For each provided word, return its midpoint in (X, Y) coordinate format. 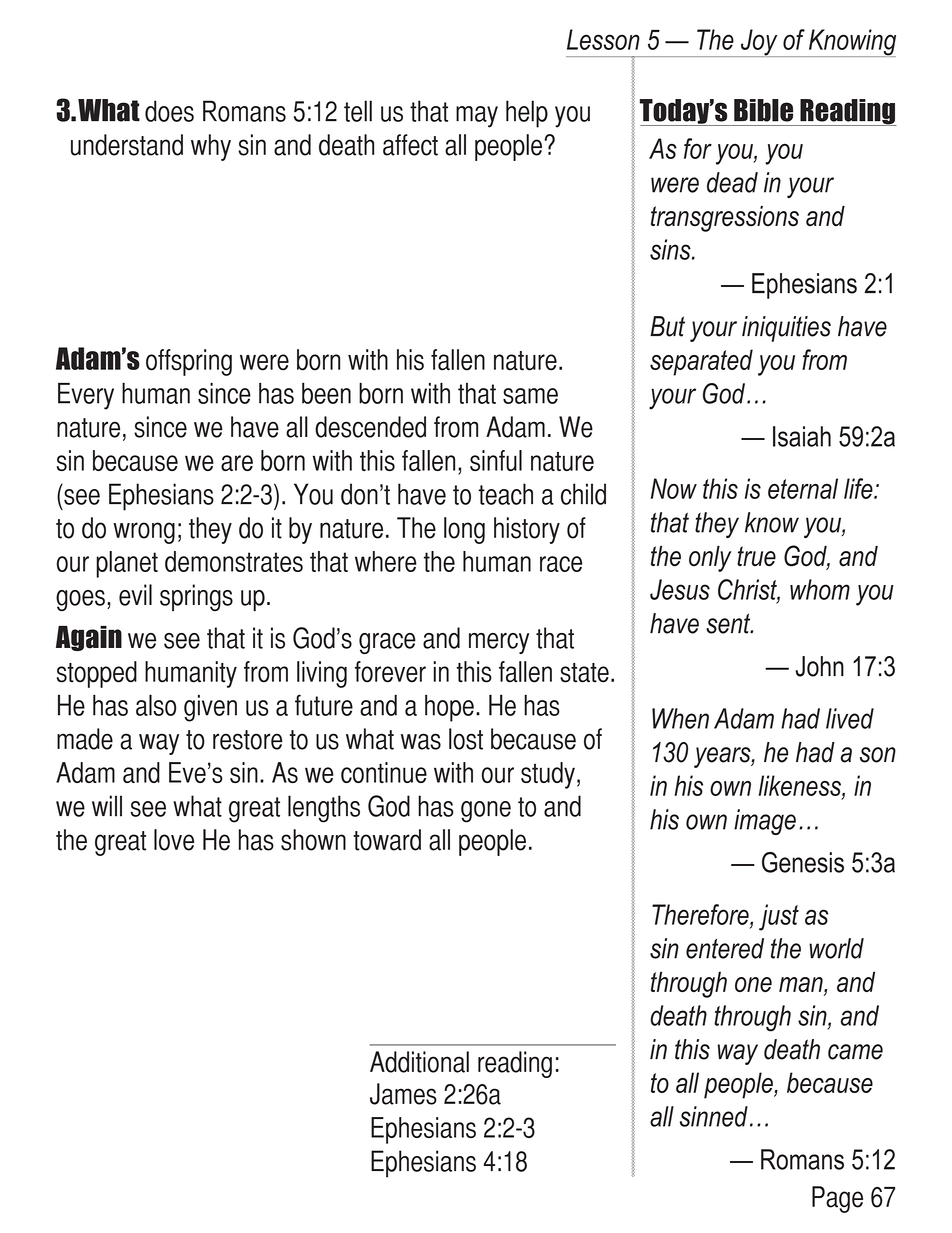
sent (729, 623)
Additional (419, 1062)
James (403, 1094)
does (169, 111)
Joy (759, 43)
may (477, 117)
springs (196, 597)
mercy (499, 643)
